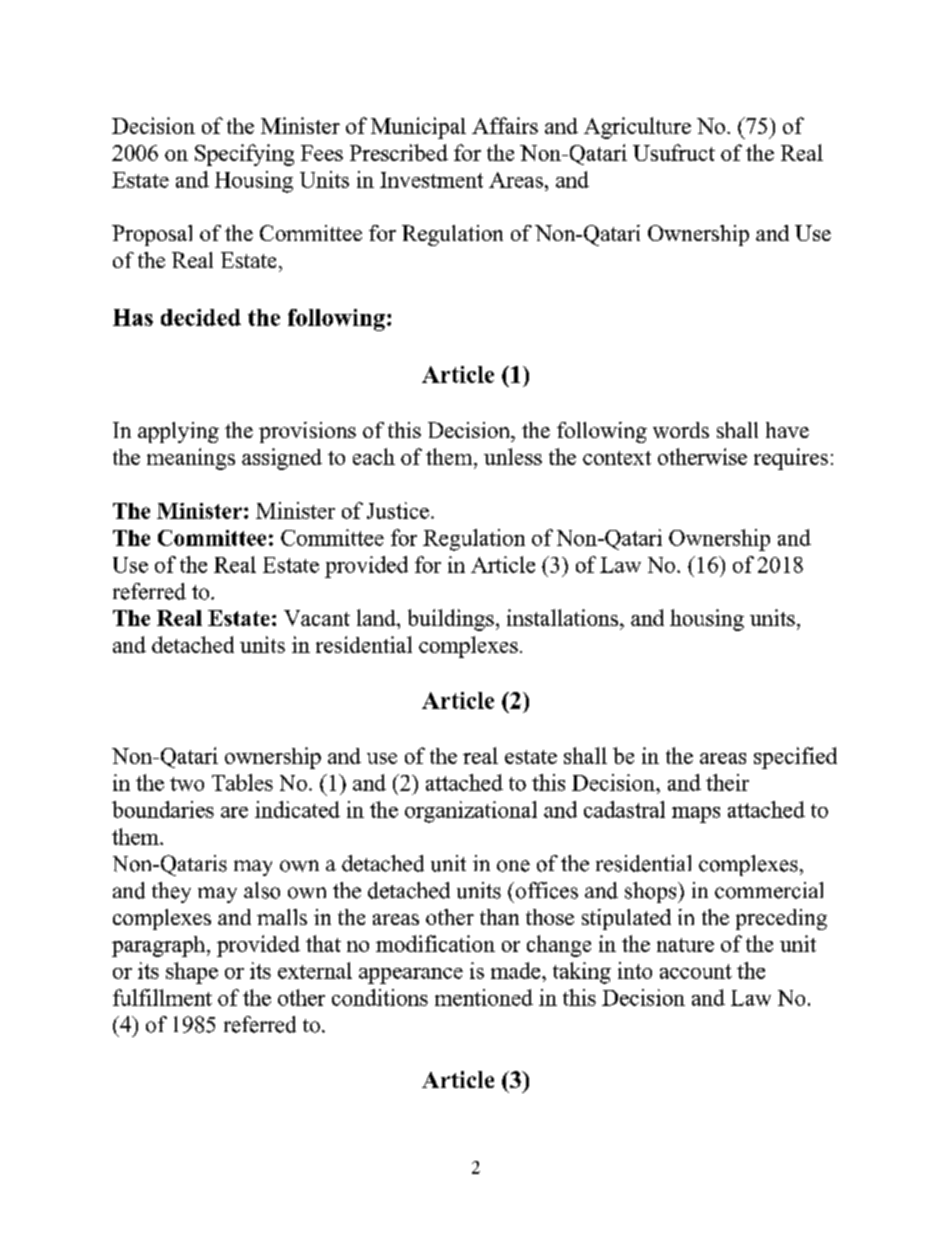  I want to click on account, so click(696, 971).
